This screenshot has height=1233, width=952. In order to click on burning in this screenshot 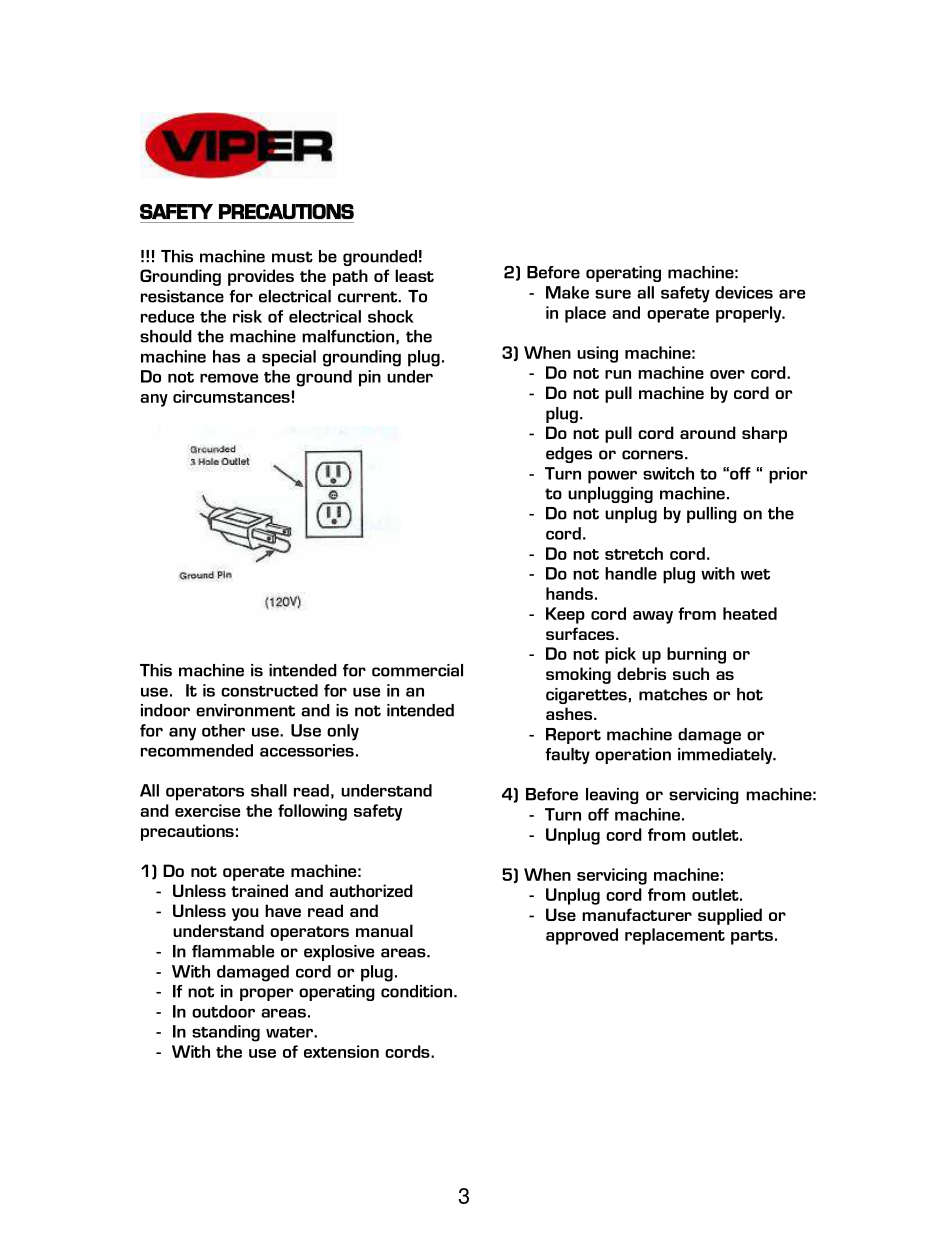, I will do `click(696, 655)`.
